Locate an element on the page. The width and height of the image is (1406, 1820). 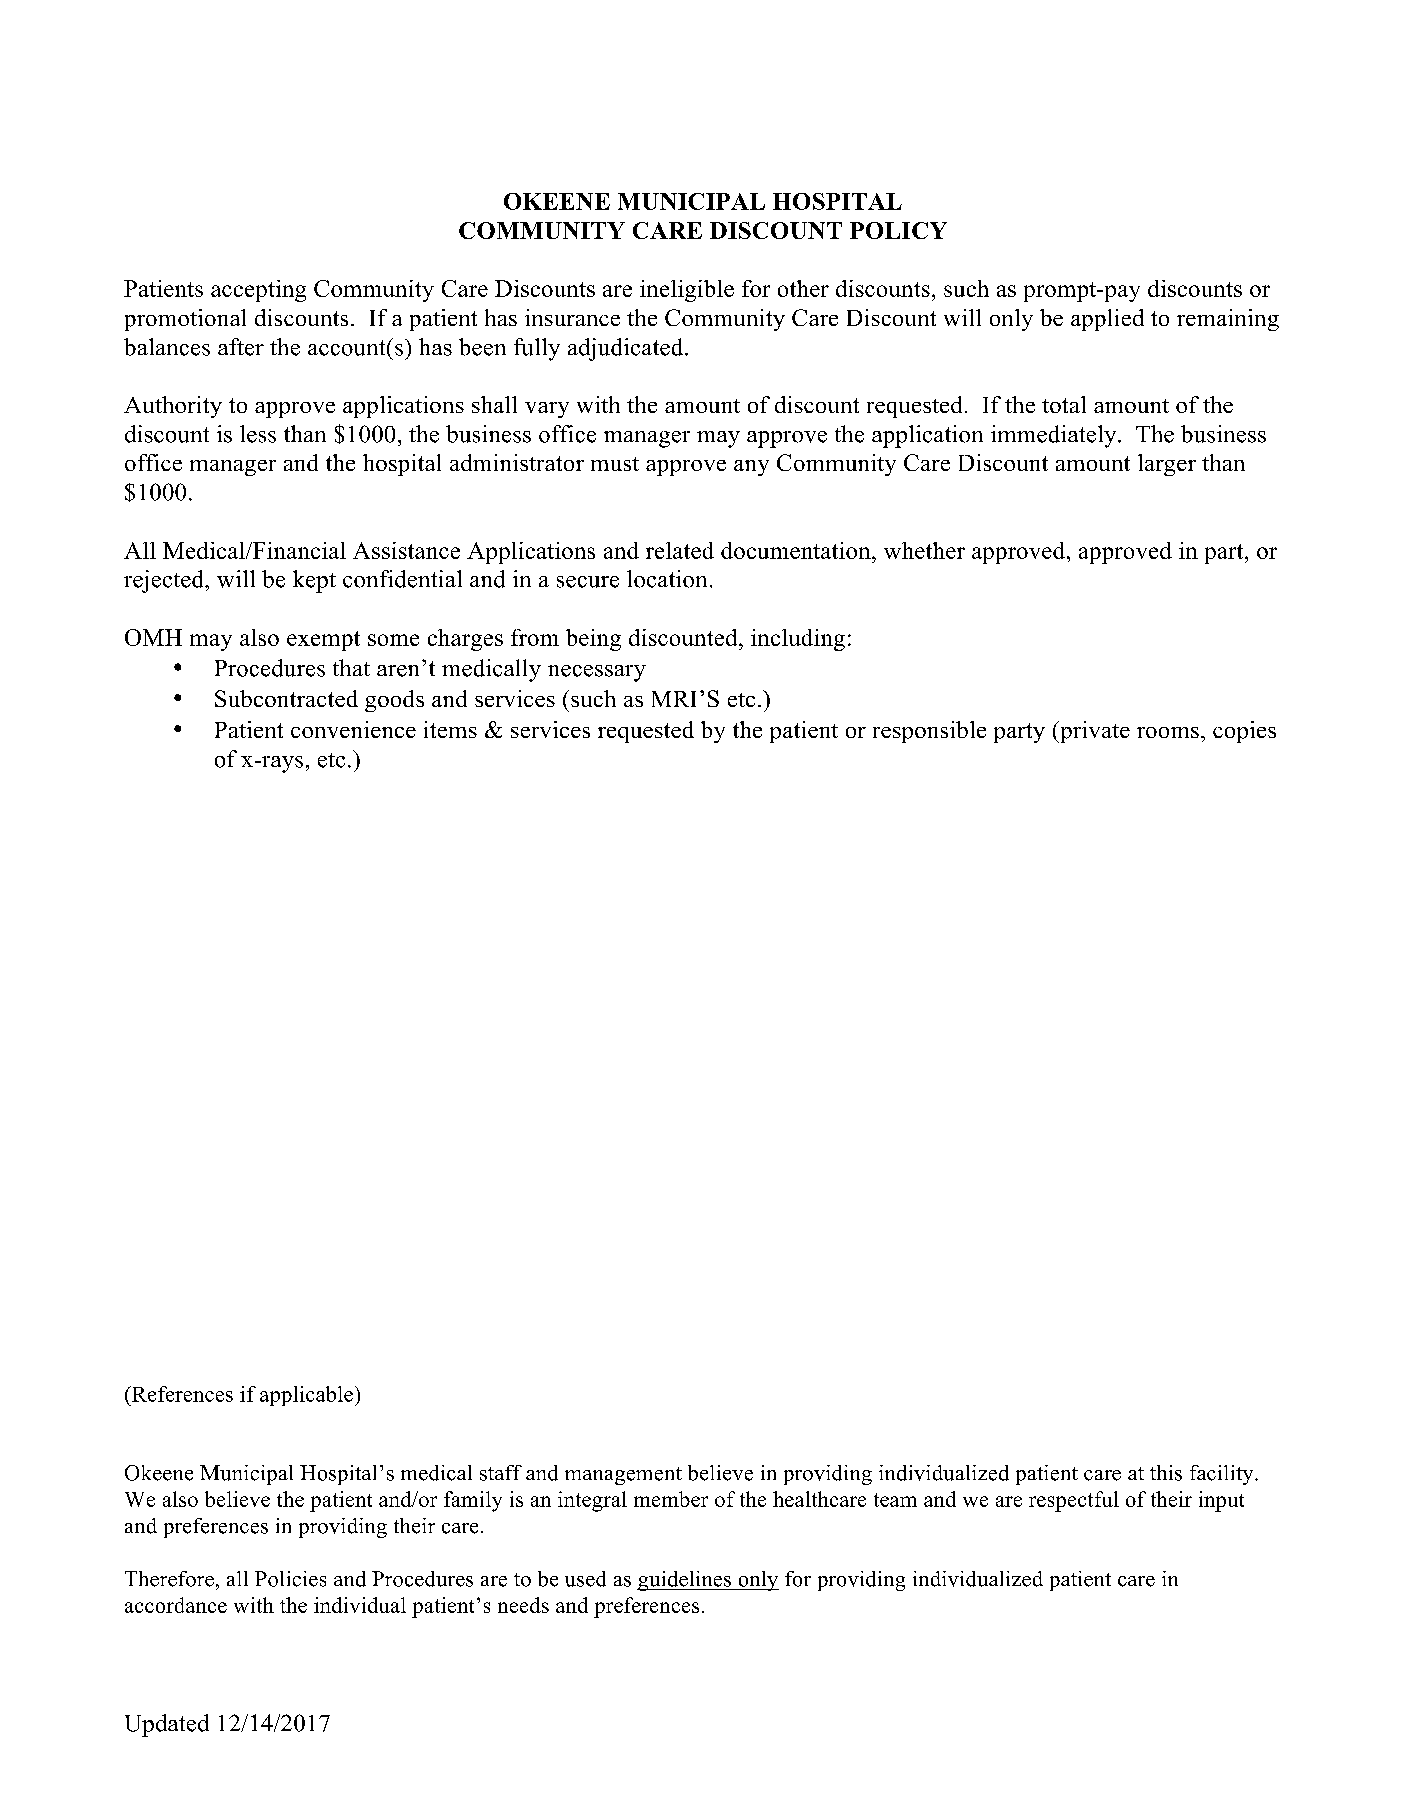
applicable is located at coordinates (306, 1396).
